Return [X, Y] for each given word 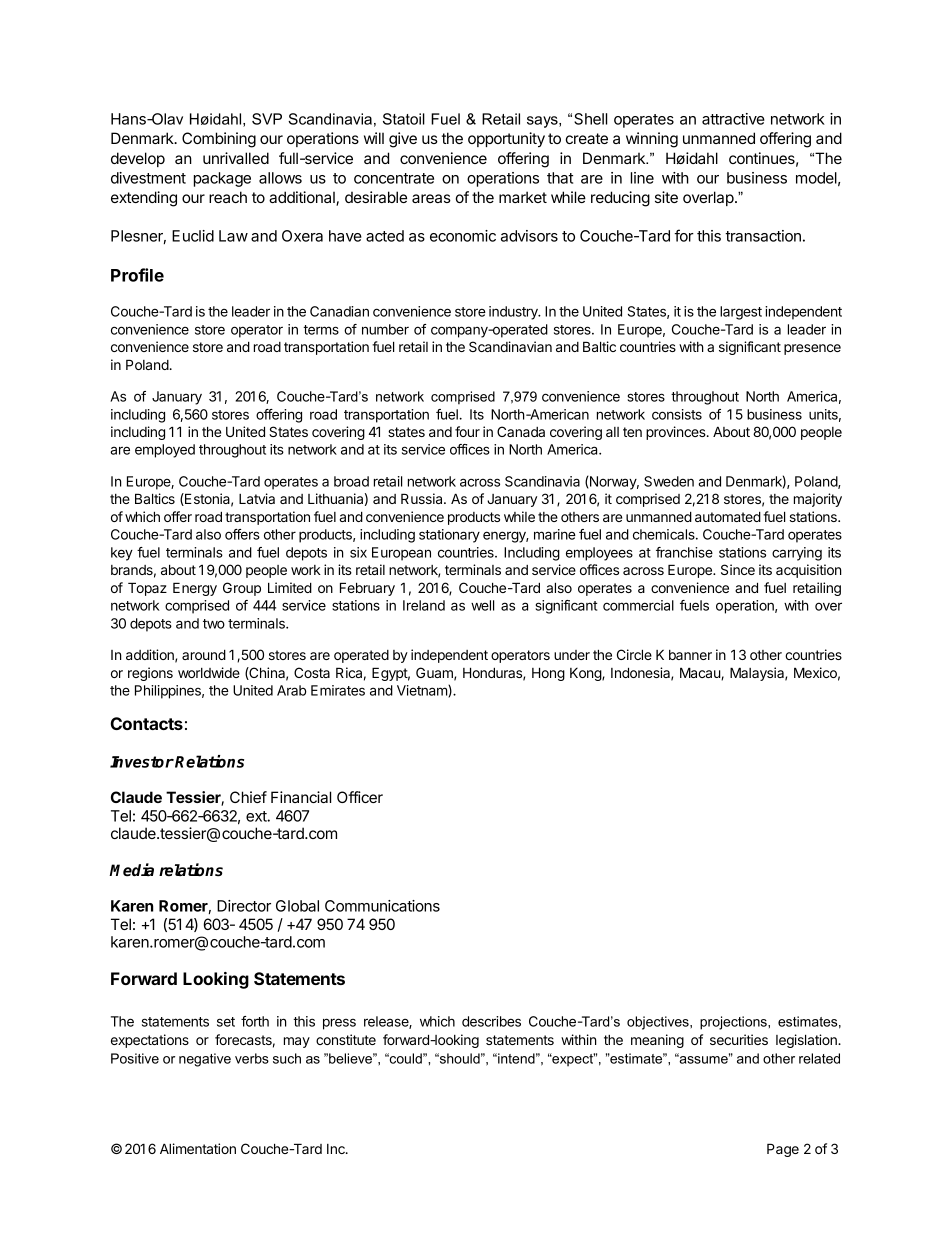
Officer [360, 797]
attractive [733, 119]
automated [728, 516]
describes [491, 1021]
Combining [219, 140]
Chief [248, 797]
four [467, 431]
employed [165, 451]
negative [205, 1060]
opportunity [506, 140]
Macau [701, 673]
